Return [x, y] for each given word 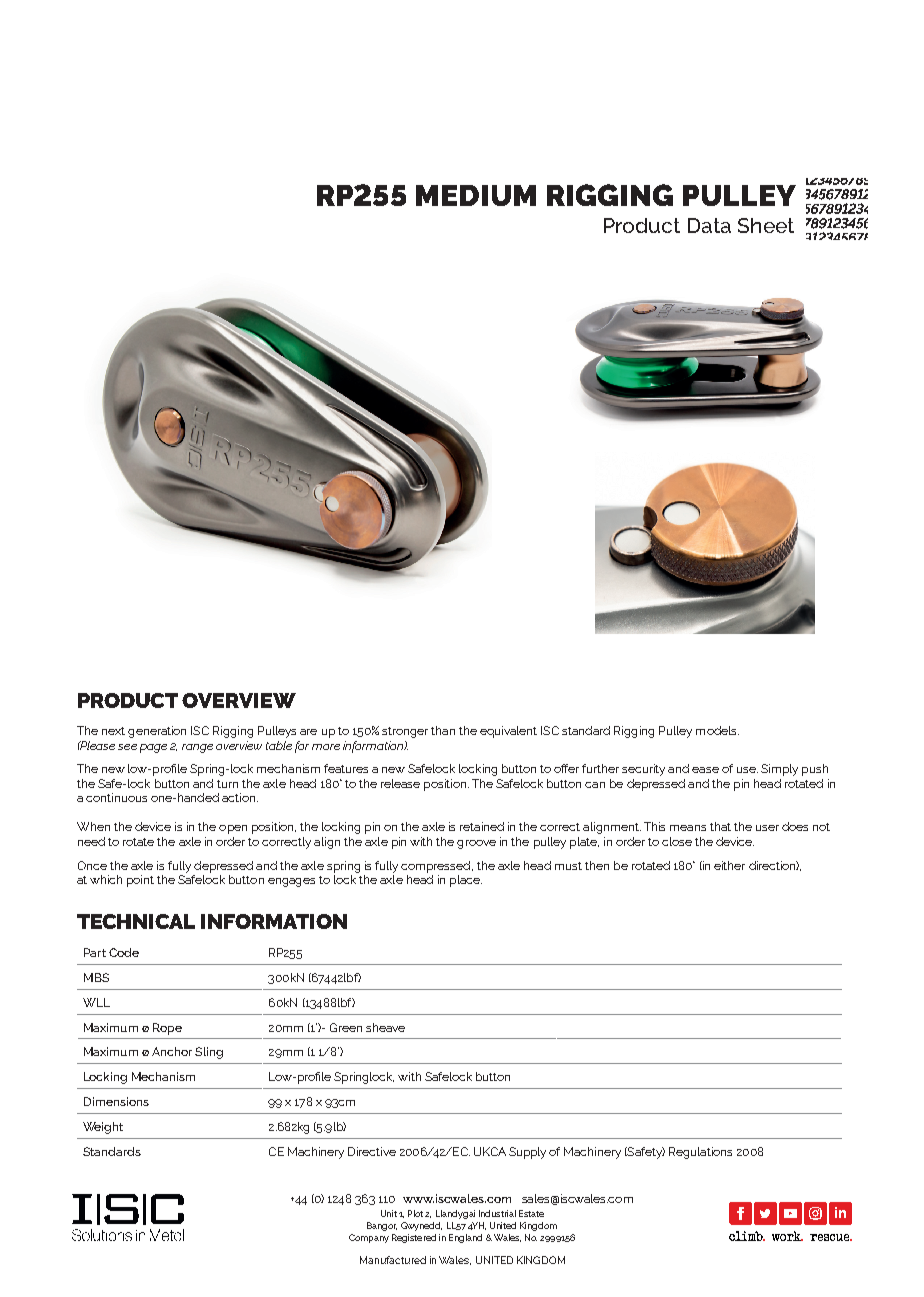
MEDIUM [476, 195]
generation [157, 732]
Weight [103, 1128]
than [443, 730]
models [717, 730]
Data [709, 225]
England [465, 1238]
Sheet [766, 225]
